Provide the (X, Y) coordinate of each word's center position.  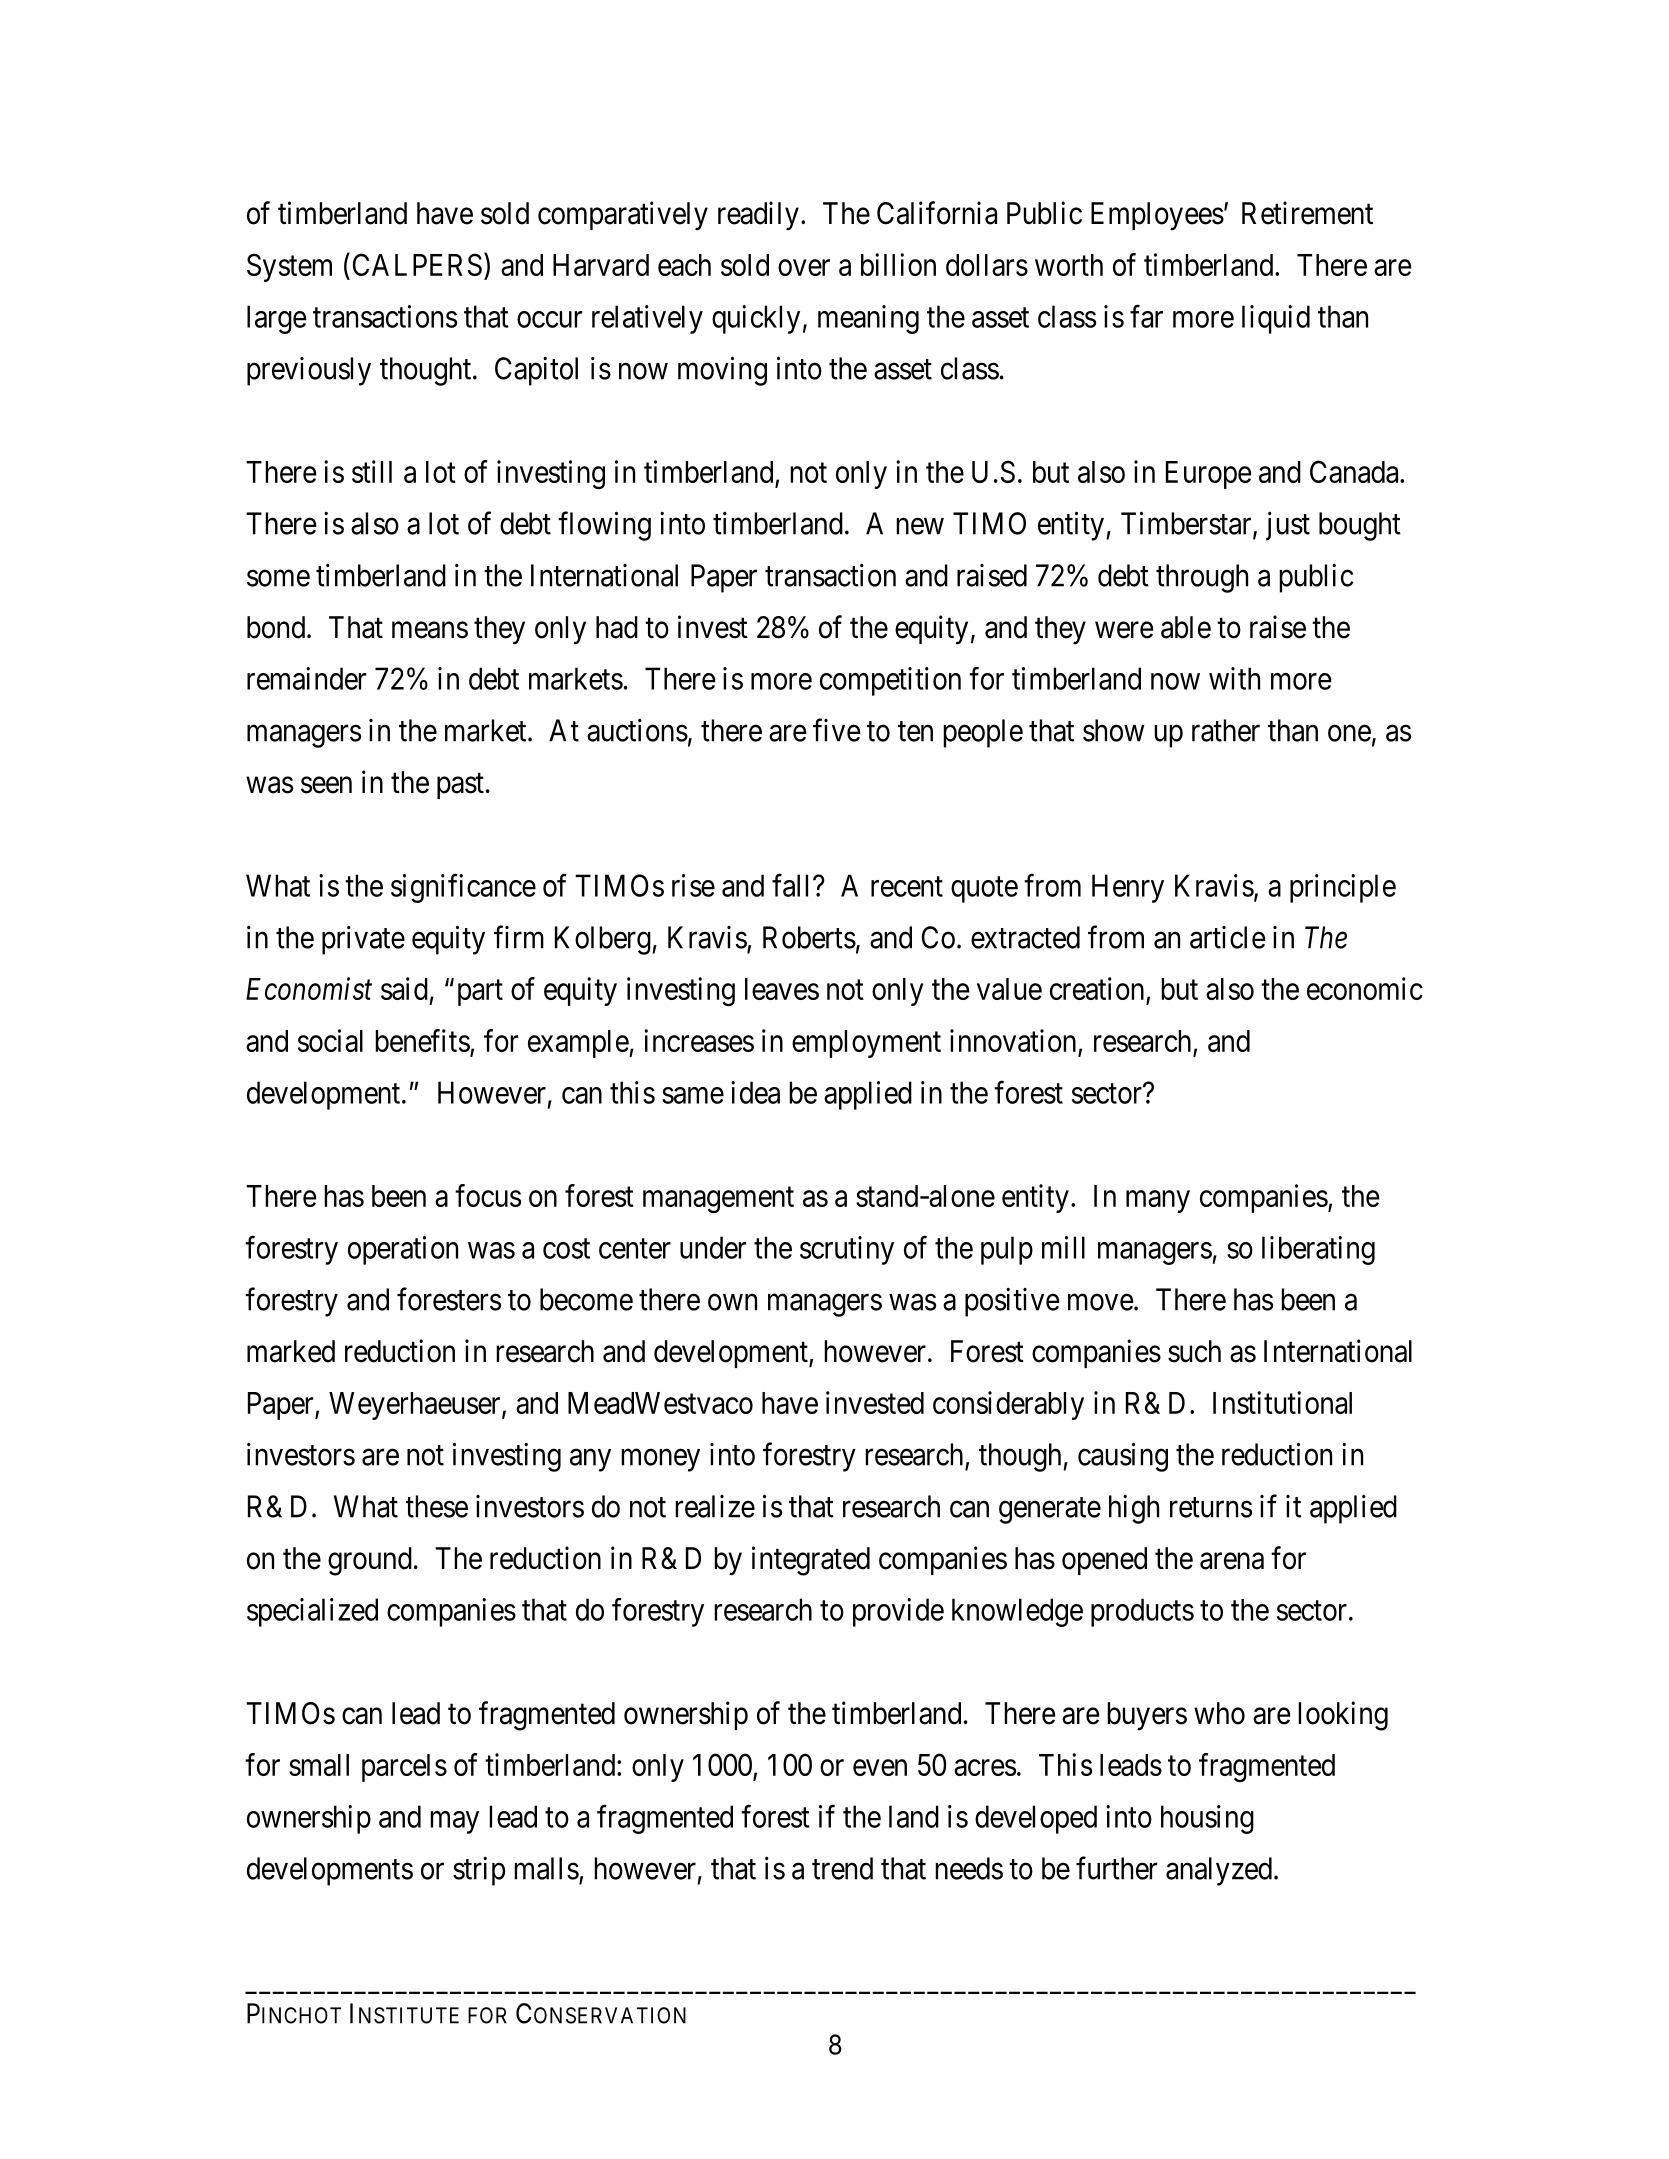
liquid (1276, 319)
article (1228, 937)
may (454, 1822)
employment (866, 1044)
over (804, 268)
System (289, 267)
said (404, 988)
